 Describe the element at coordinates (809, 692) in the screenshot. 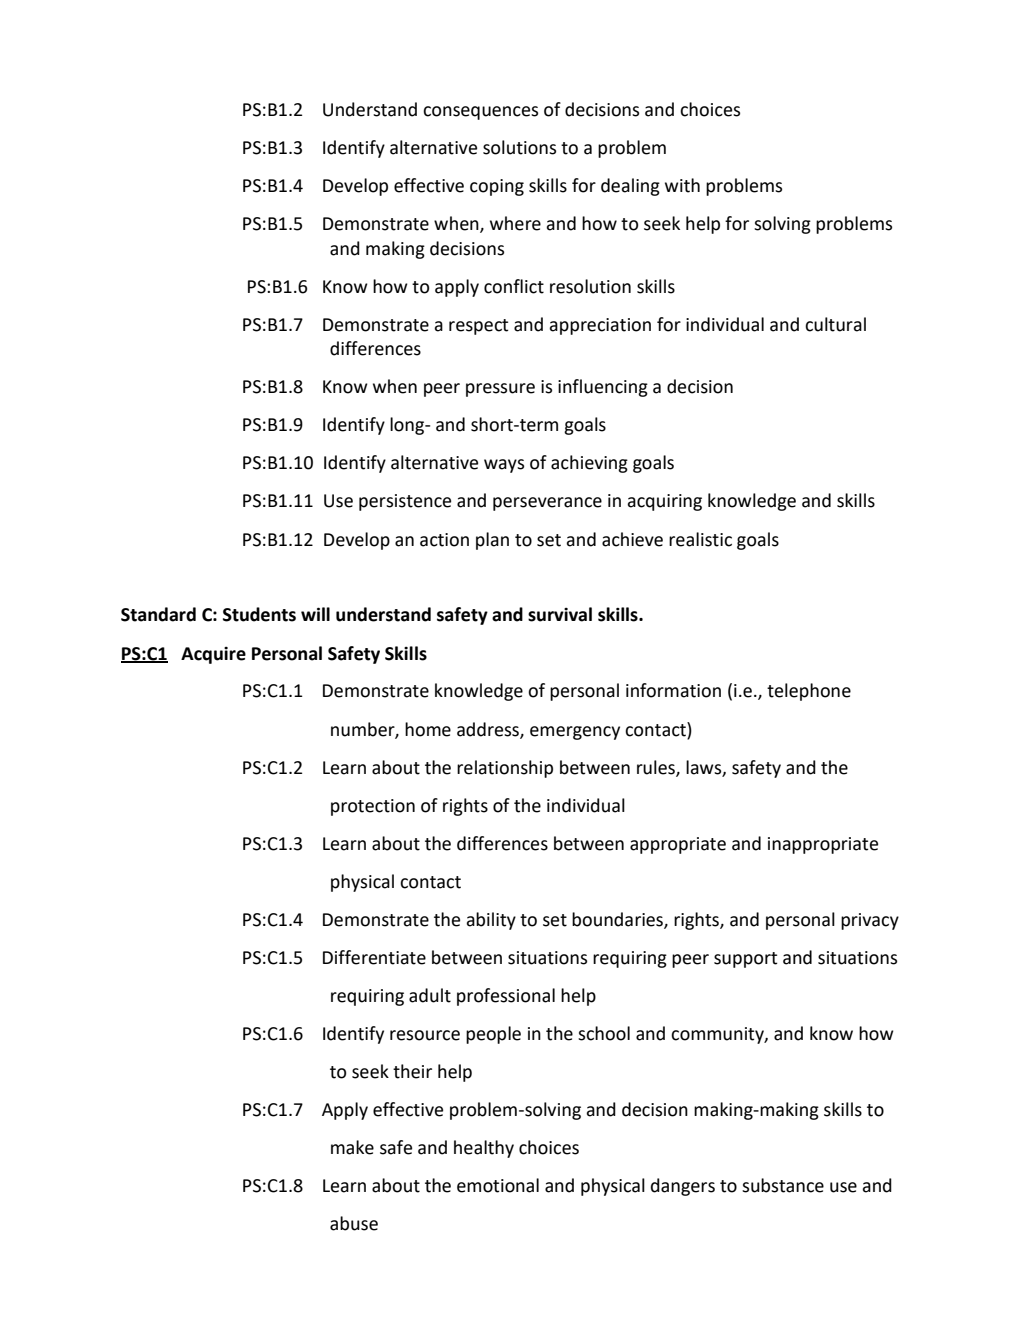

I see `telephone` at that location.
